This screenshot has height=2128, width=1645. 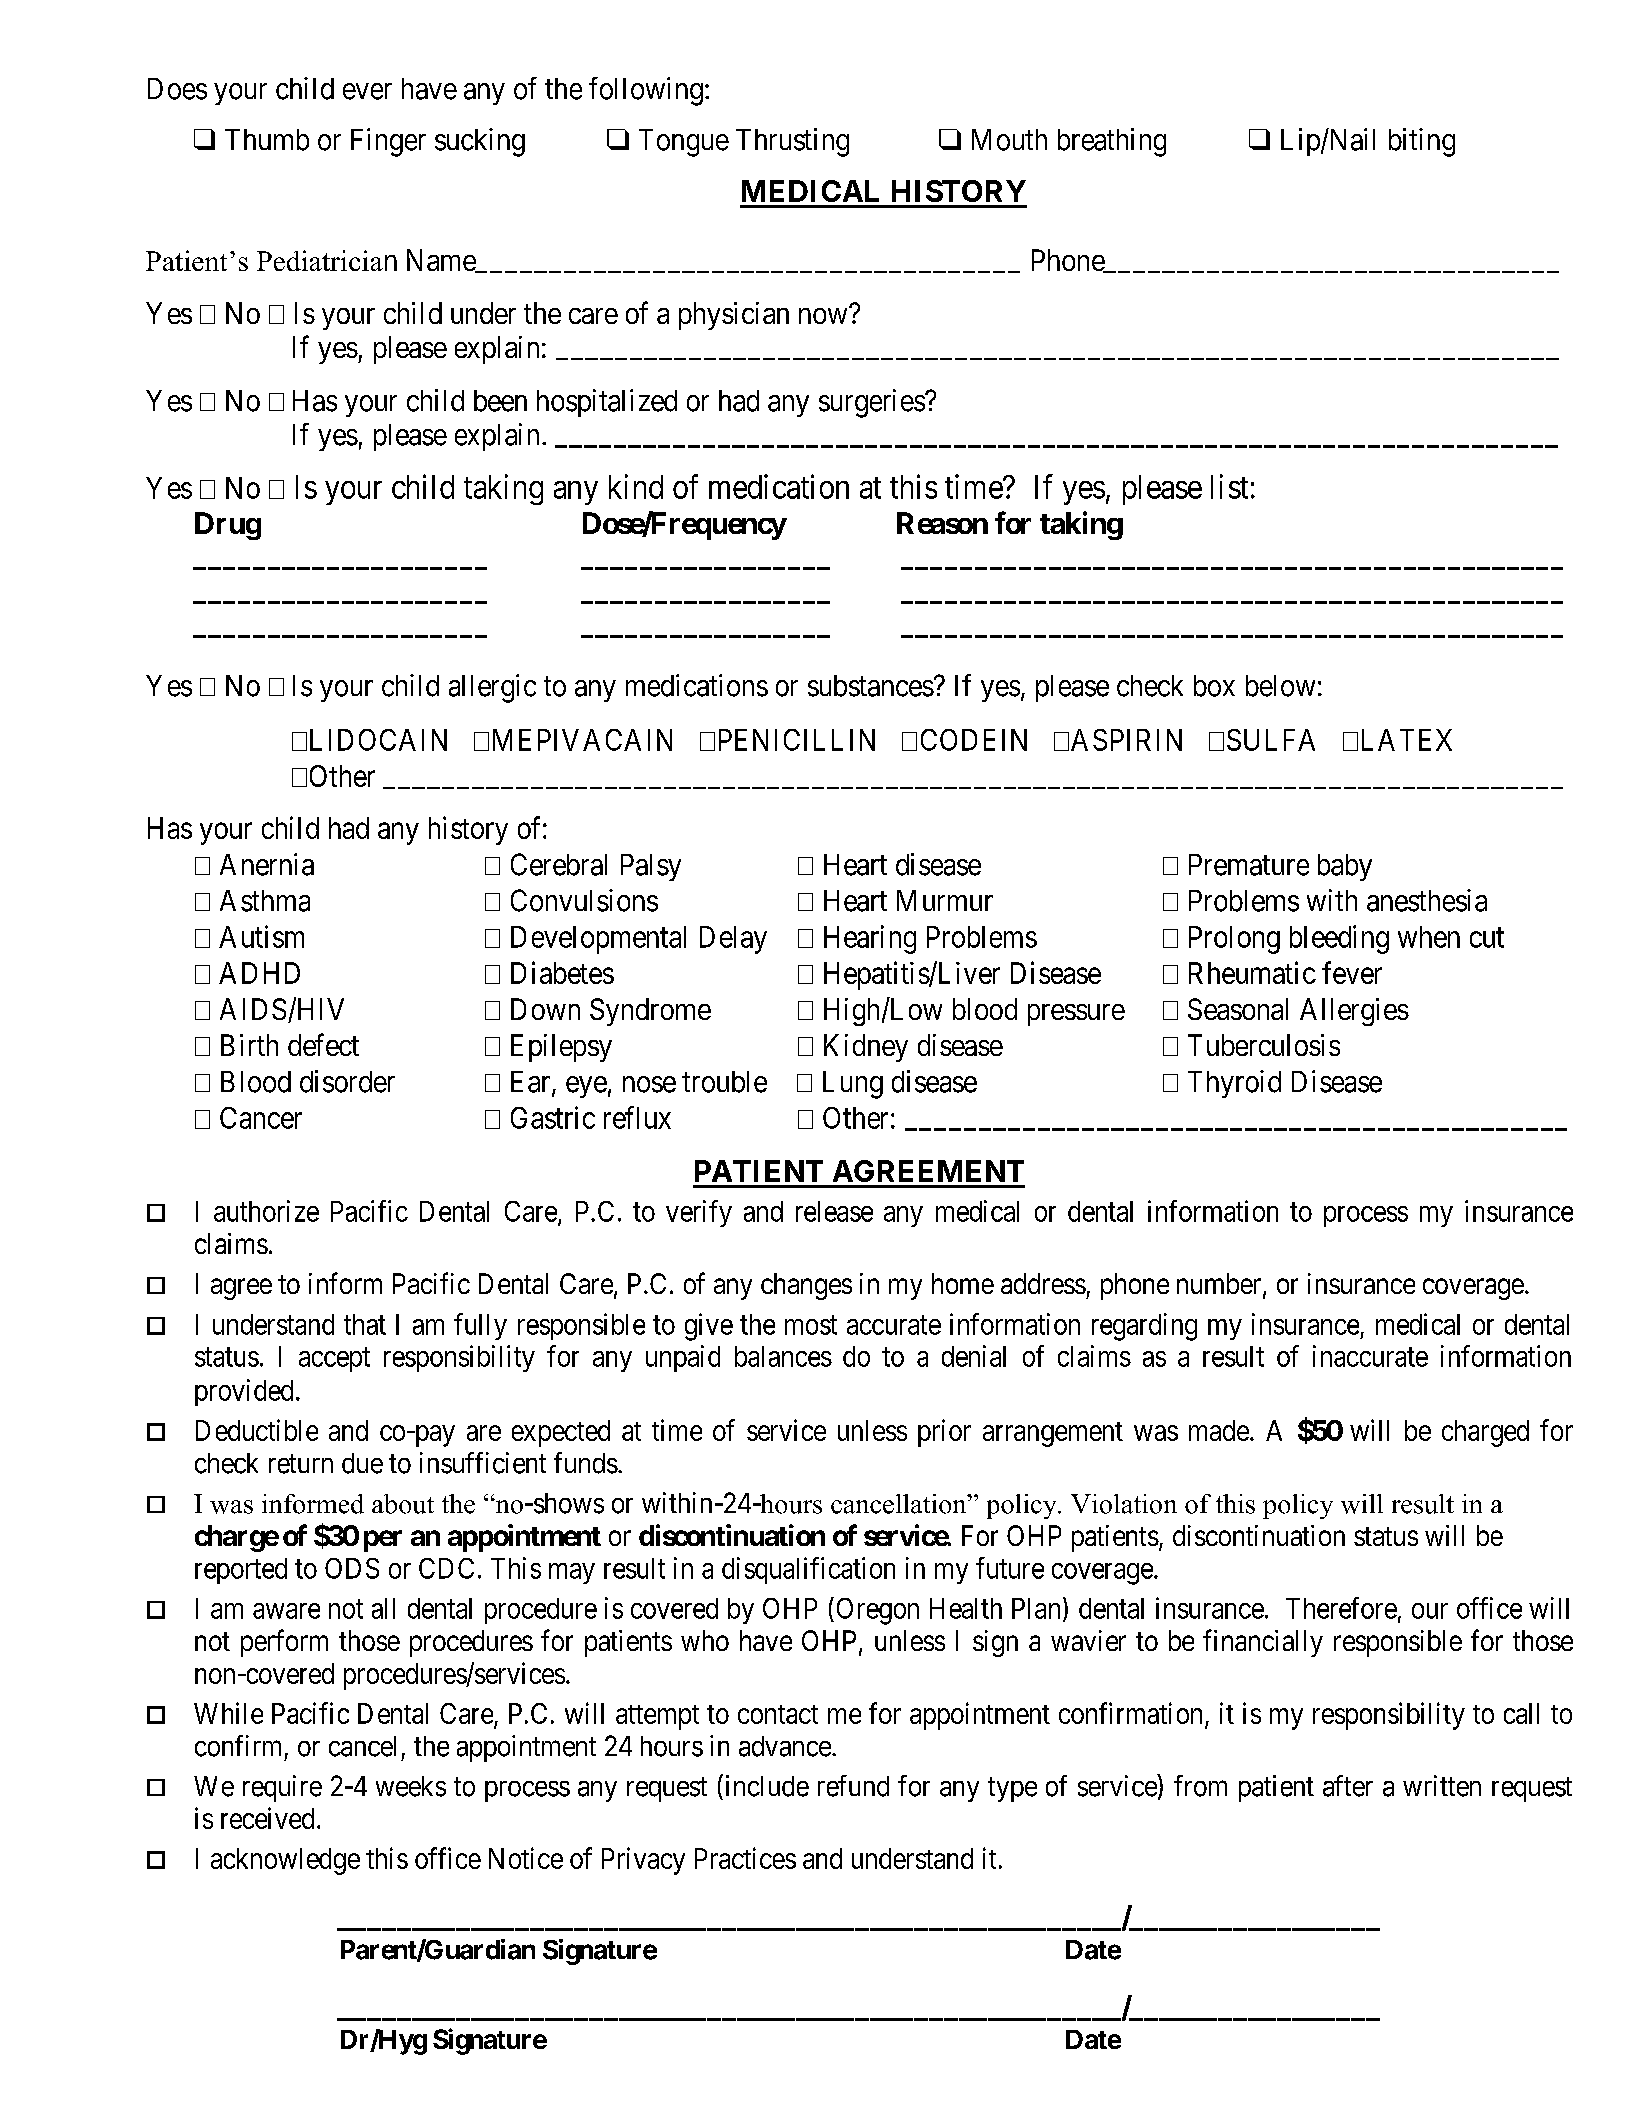 What do you see at coordinates (1422, 142) in the screenshot?
I see `biting` at bounding box center [1422, 142].
